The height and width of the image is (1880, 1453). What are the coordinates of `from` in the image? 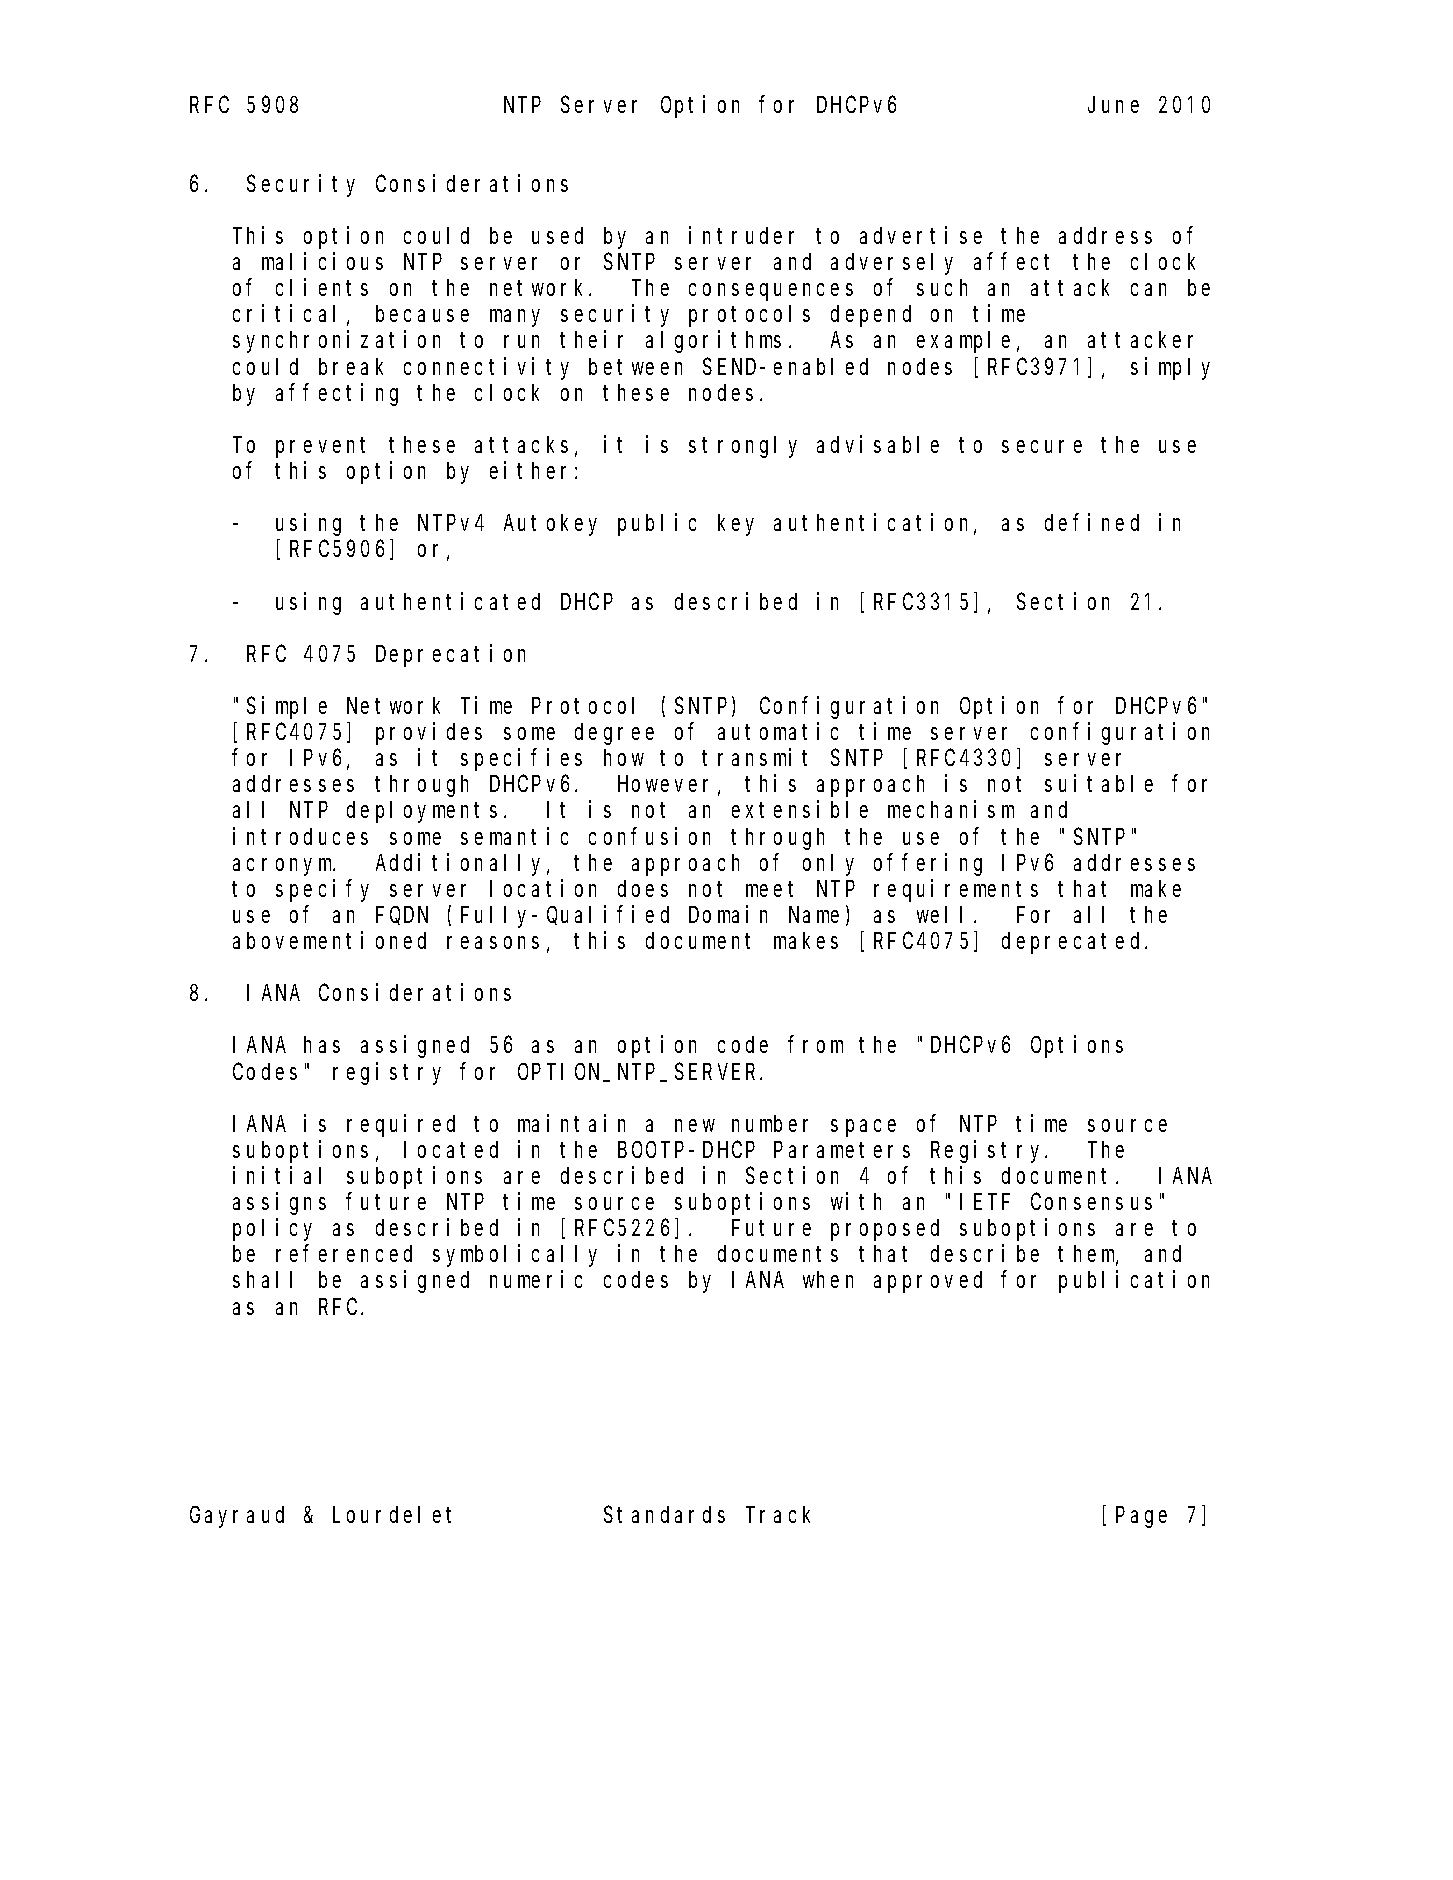 It's located at (815, 1045).
